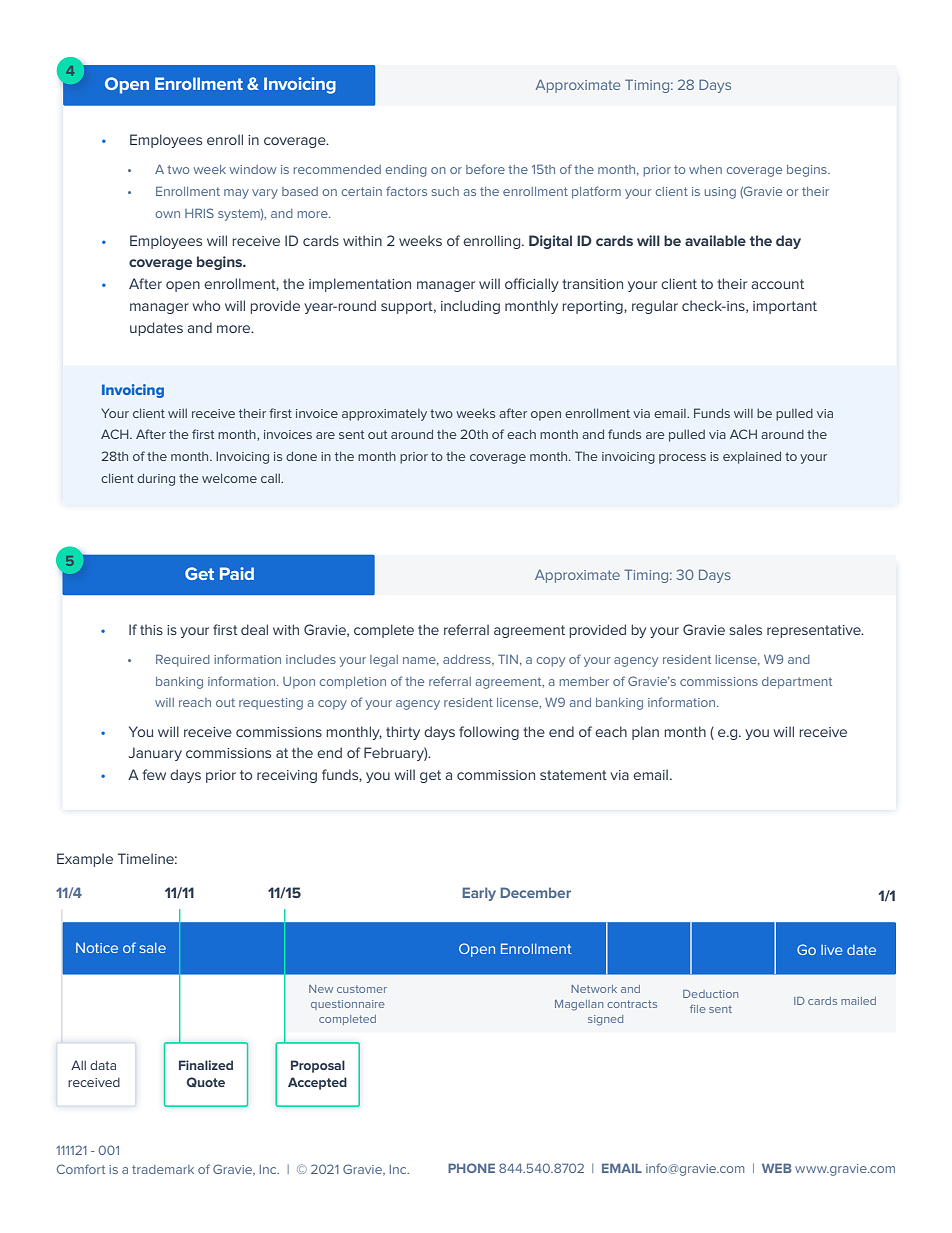 The image size is (952, 1233). Describe the element at coordinates (445, 191) in the page. I see `such` at that location.
